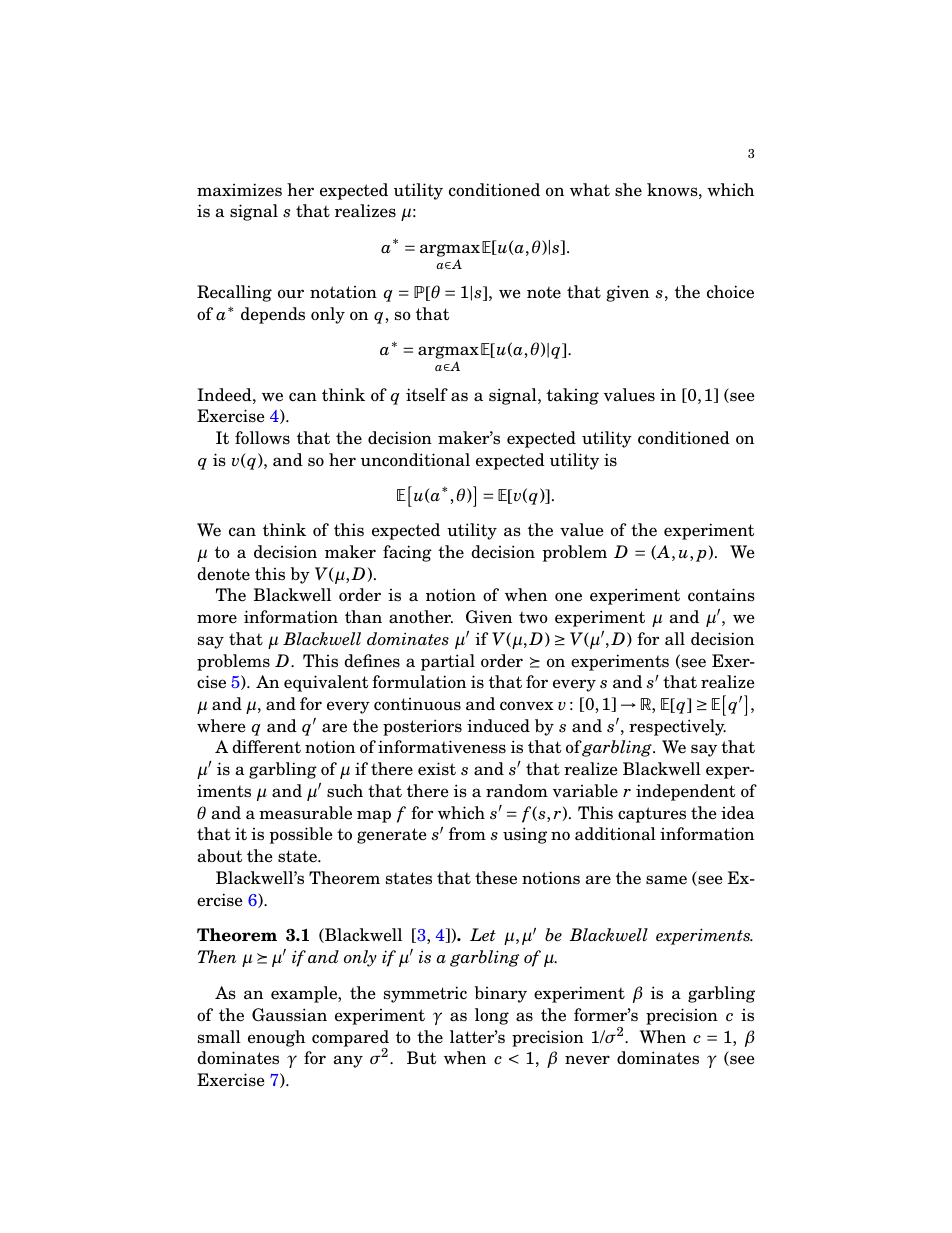 The image size is (952, 1233). I want to click on contains, so click(721, 595).
